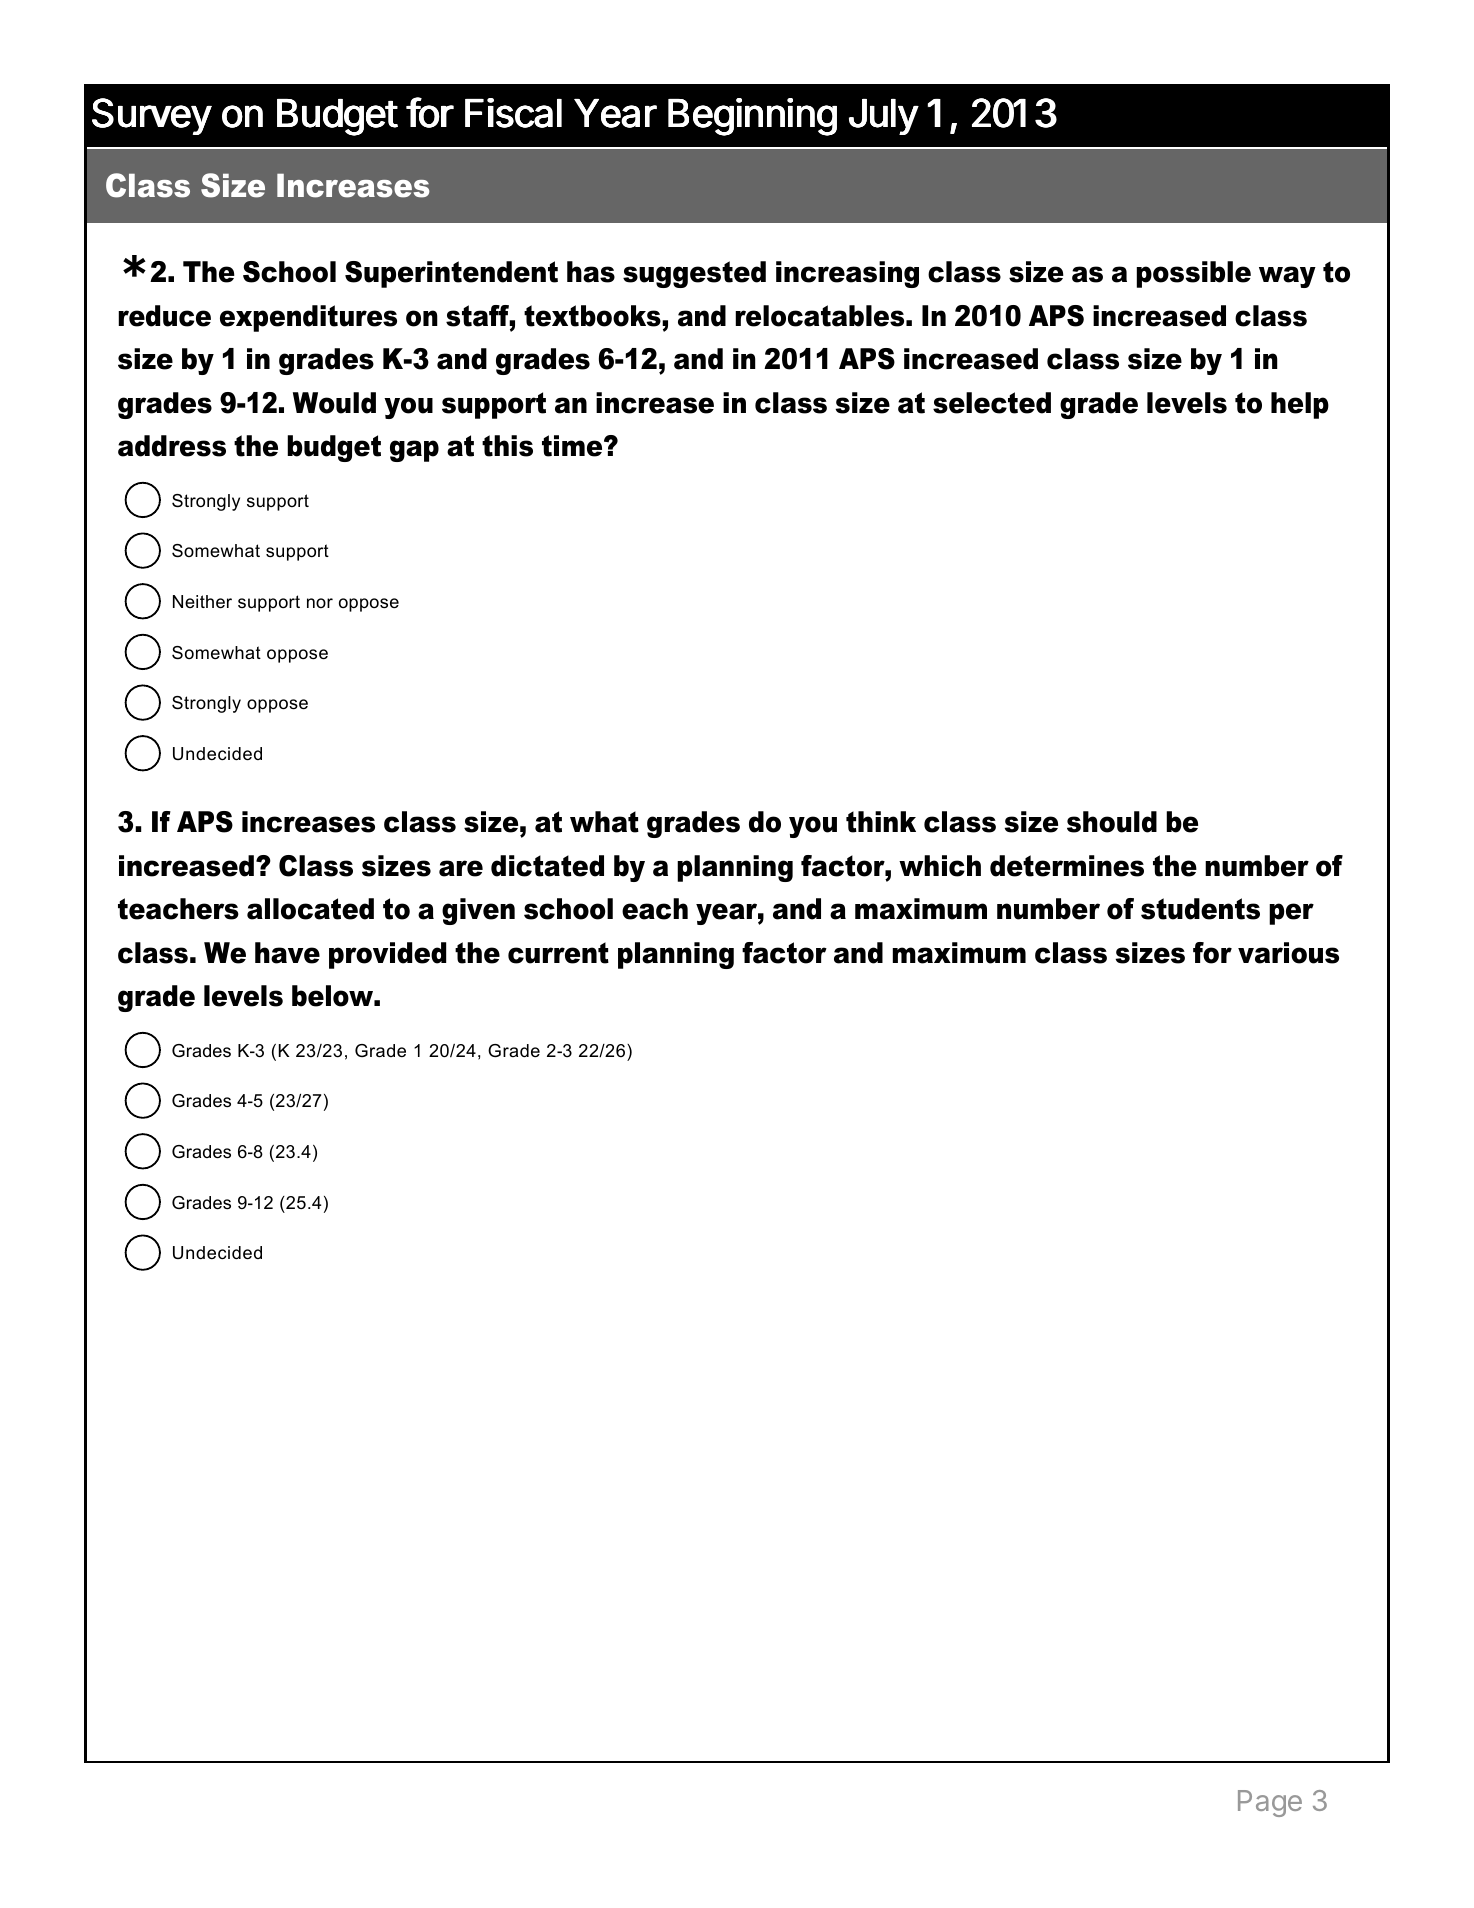 The height and width of the screenshot is (1908, 1474). I want to click on Survey, so click(152, 116).
